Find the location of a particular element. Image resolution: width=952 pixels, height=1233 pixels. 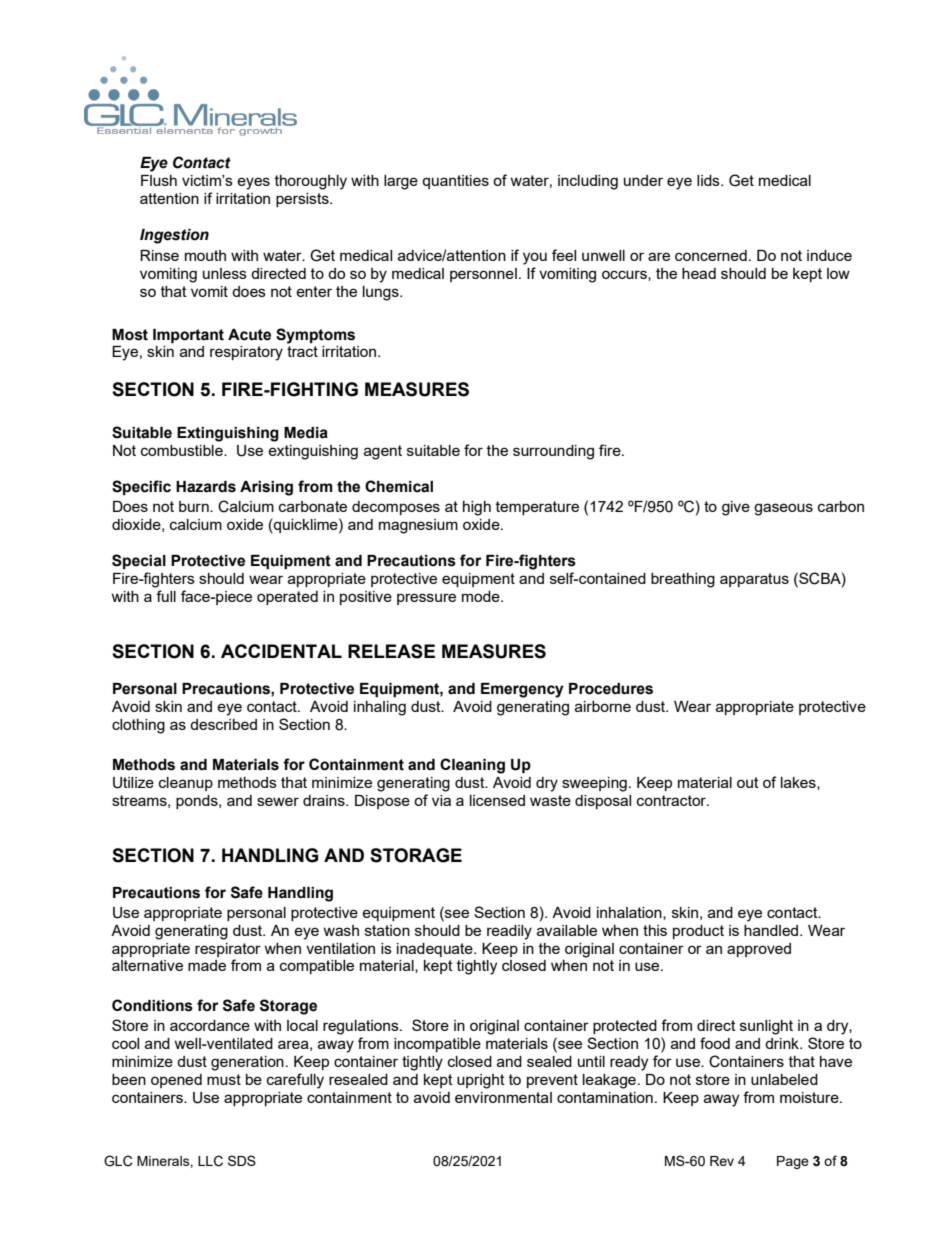

lids is located at coordinates (709, 180).
